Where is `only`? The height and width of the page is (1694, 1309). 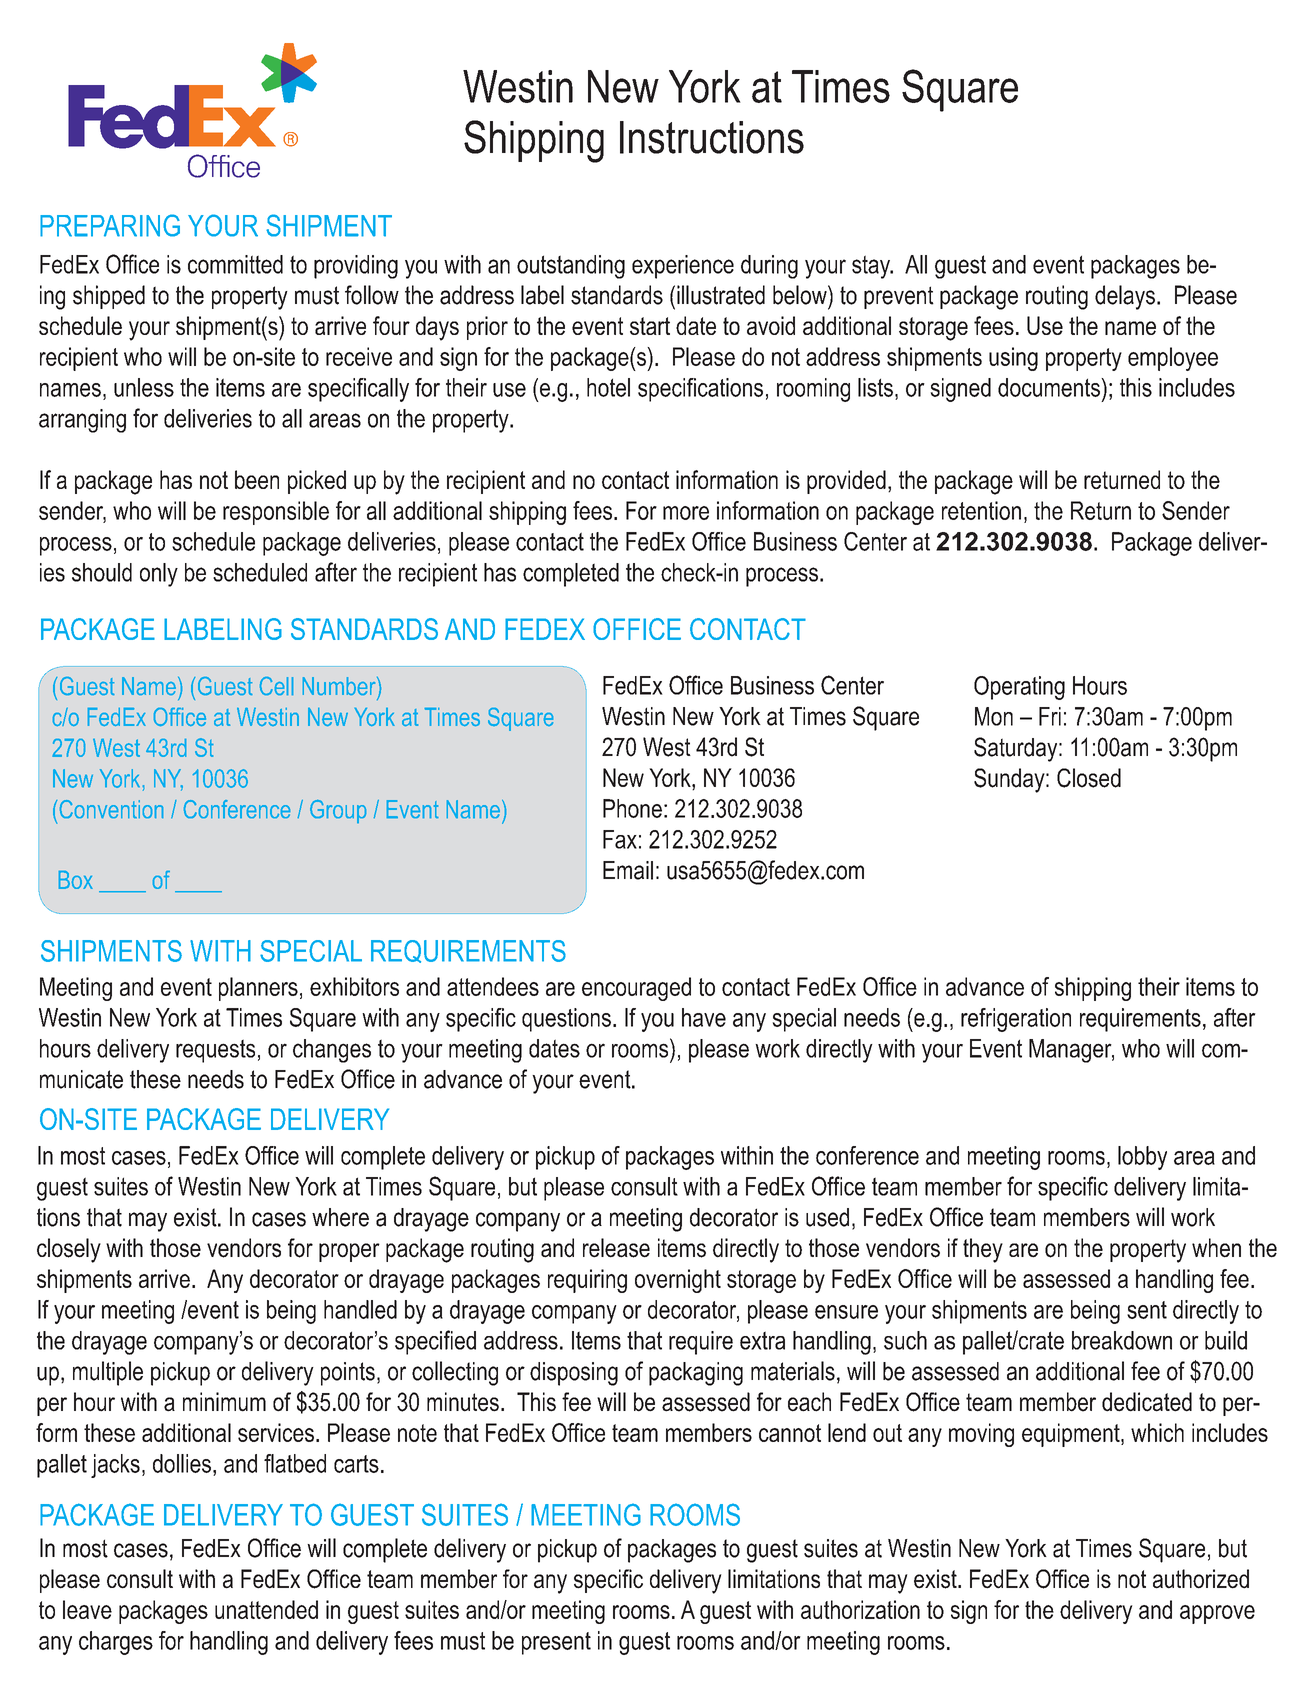 only is located at coordinates (159, 575).
